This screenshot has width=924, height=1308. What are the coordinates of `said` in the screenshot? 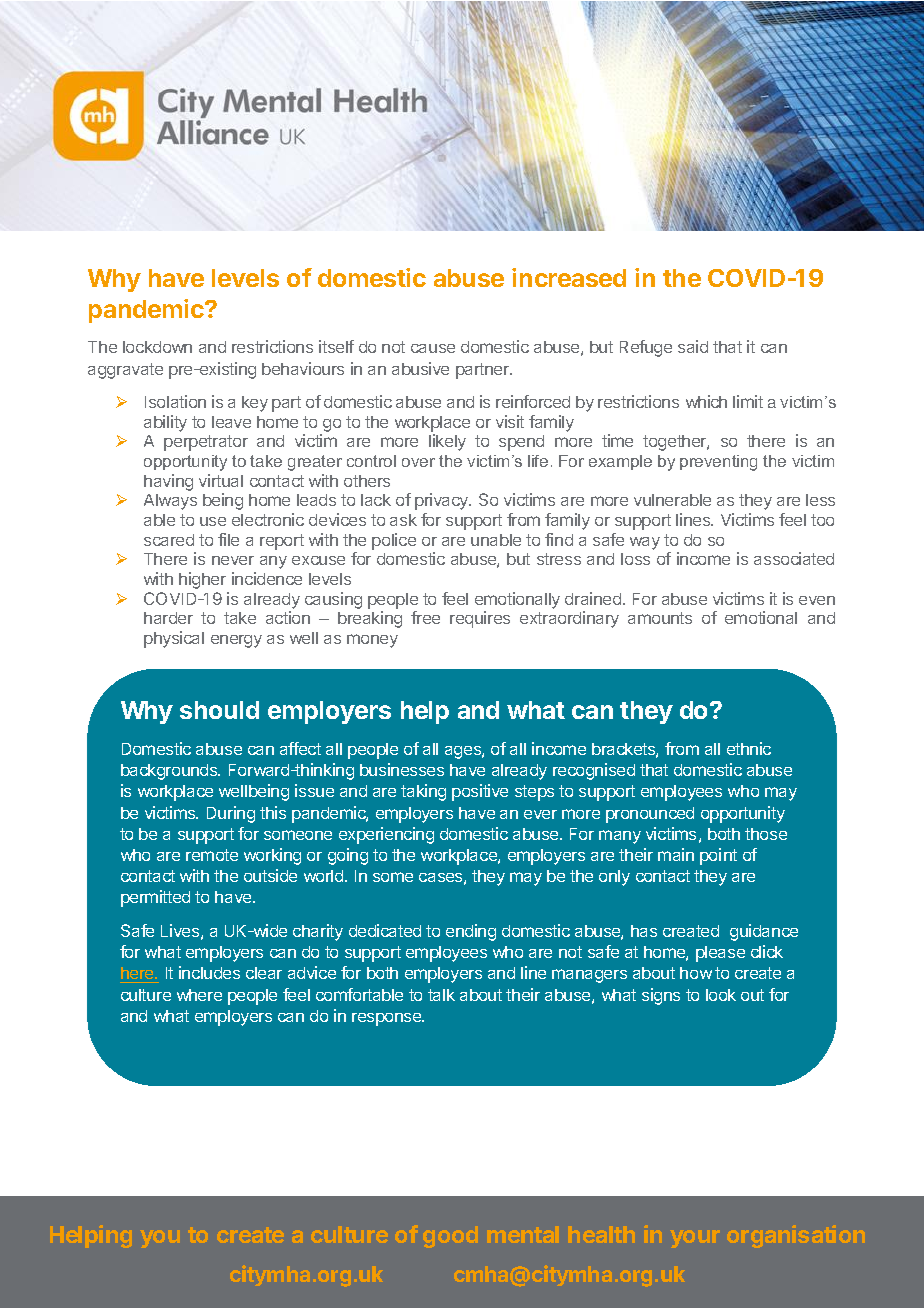 It's located at (693, 346).
